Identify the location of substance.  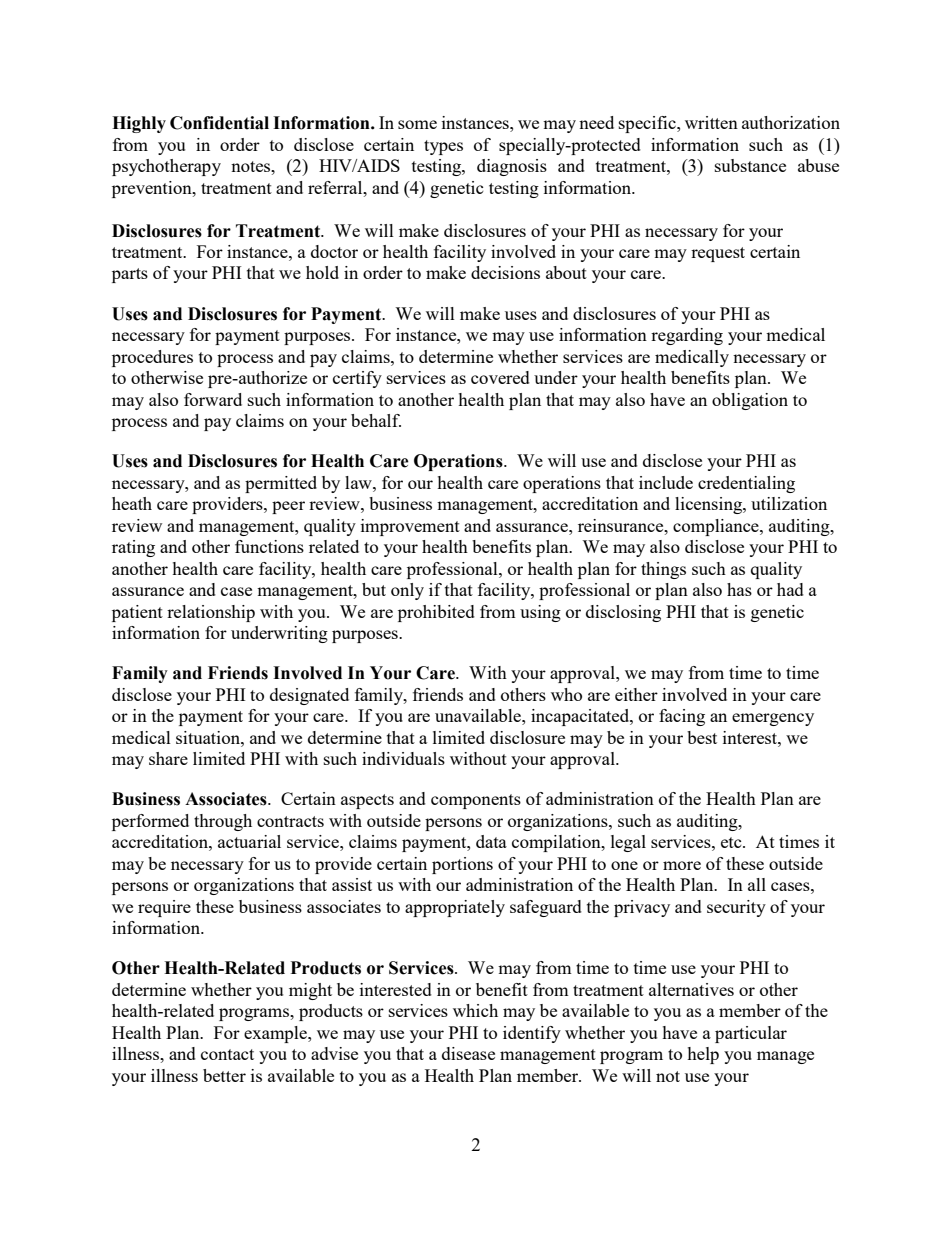
(750, 165).
